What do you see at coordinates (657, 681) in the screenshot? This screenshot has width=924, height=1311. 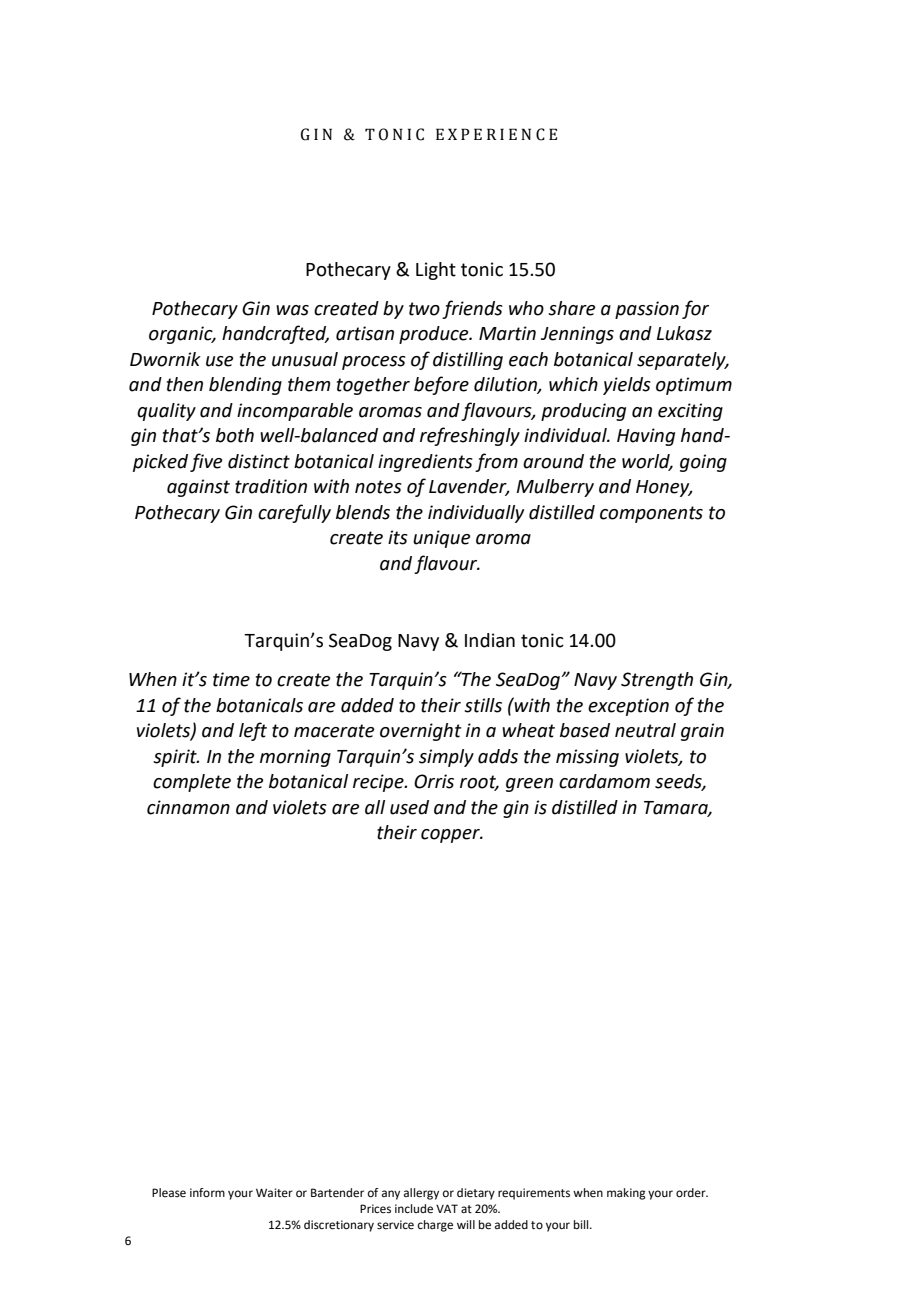 I see `Strength` at bounding box center [657, 681].
